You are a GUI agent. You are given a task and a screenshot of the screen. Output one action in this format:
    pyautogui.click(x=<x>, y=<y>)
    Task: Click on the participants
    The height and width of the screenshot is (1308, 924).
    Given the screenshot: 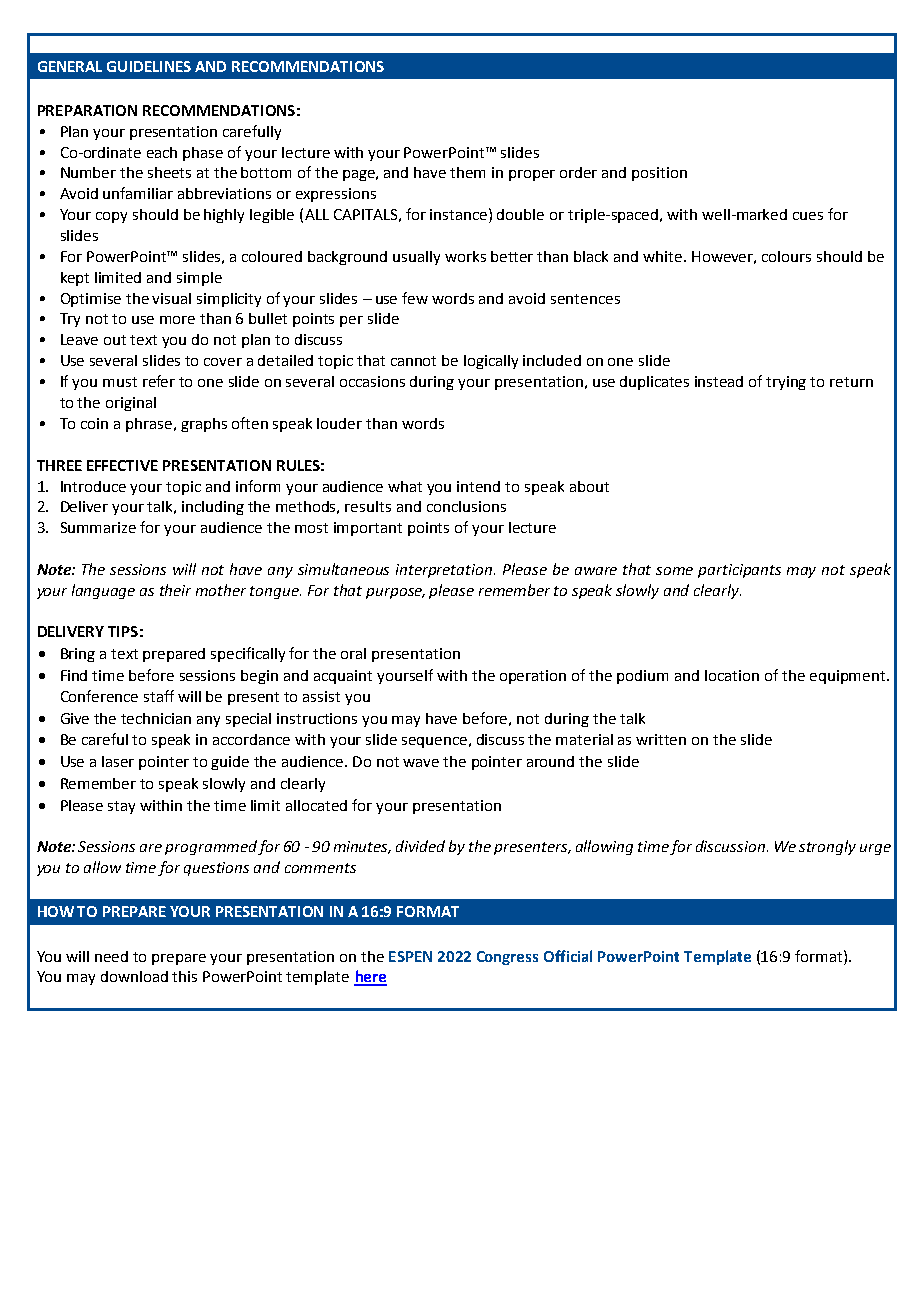 What is the action you would take?
    pyautogui.click(x=739, y=571)
